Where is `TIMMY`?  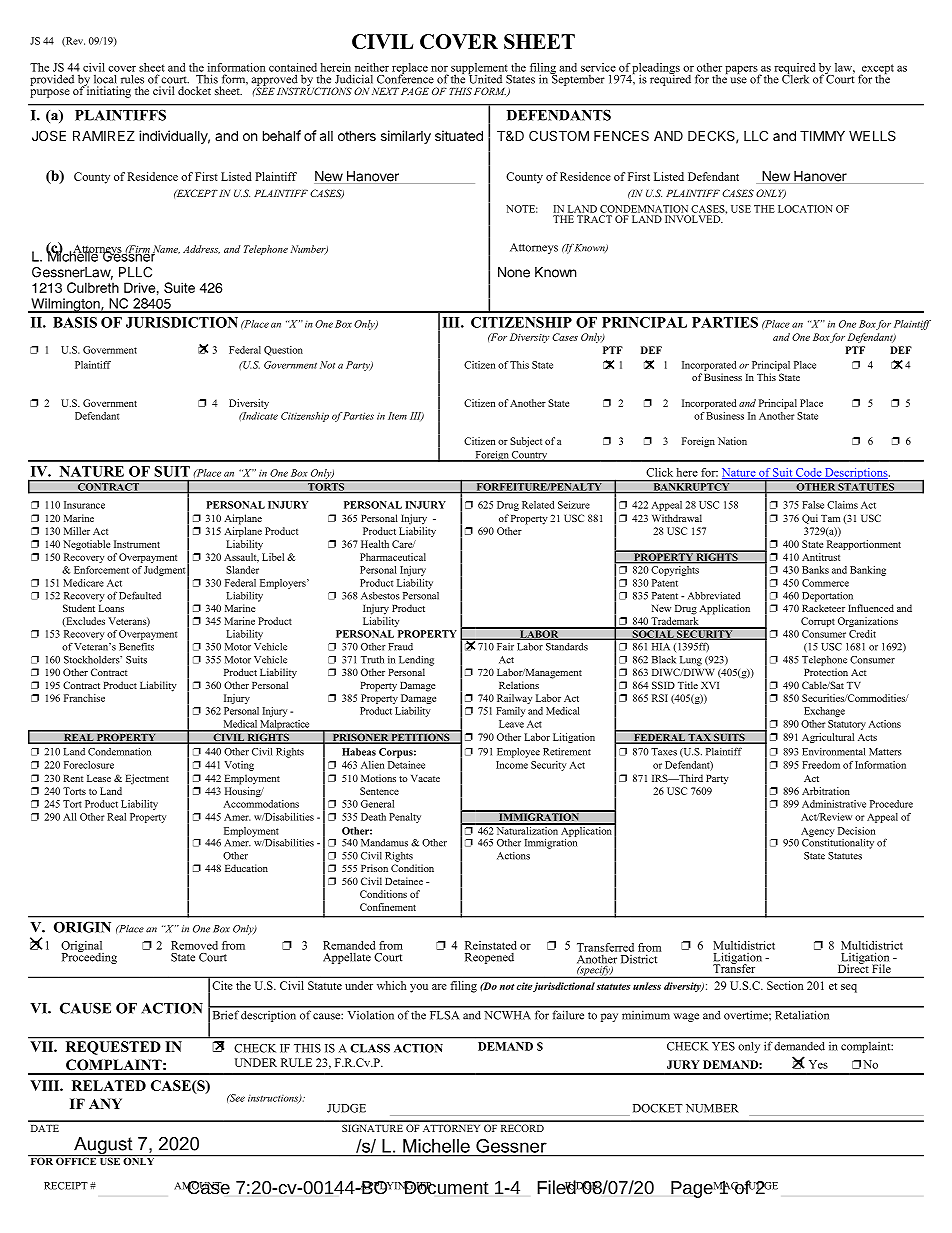
TIMMY is located at coordinates (822, 135).
